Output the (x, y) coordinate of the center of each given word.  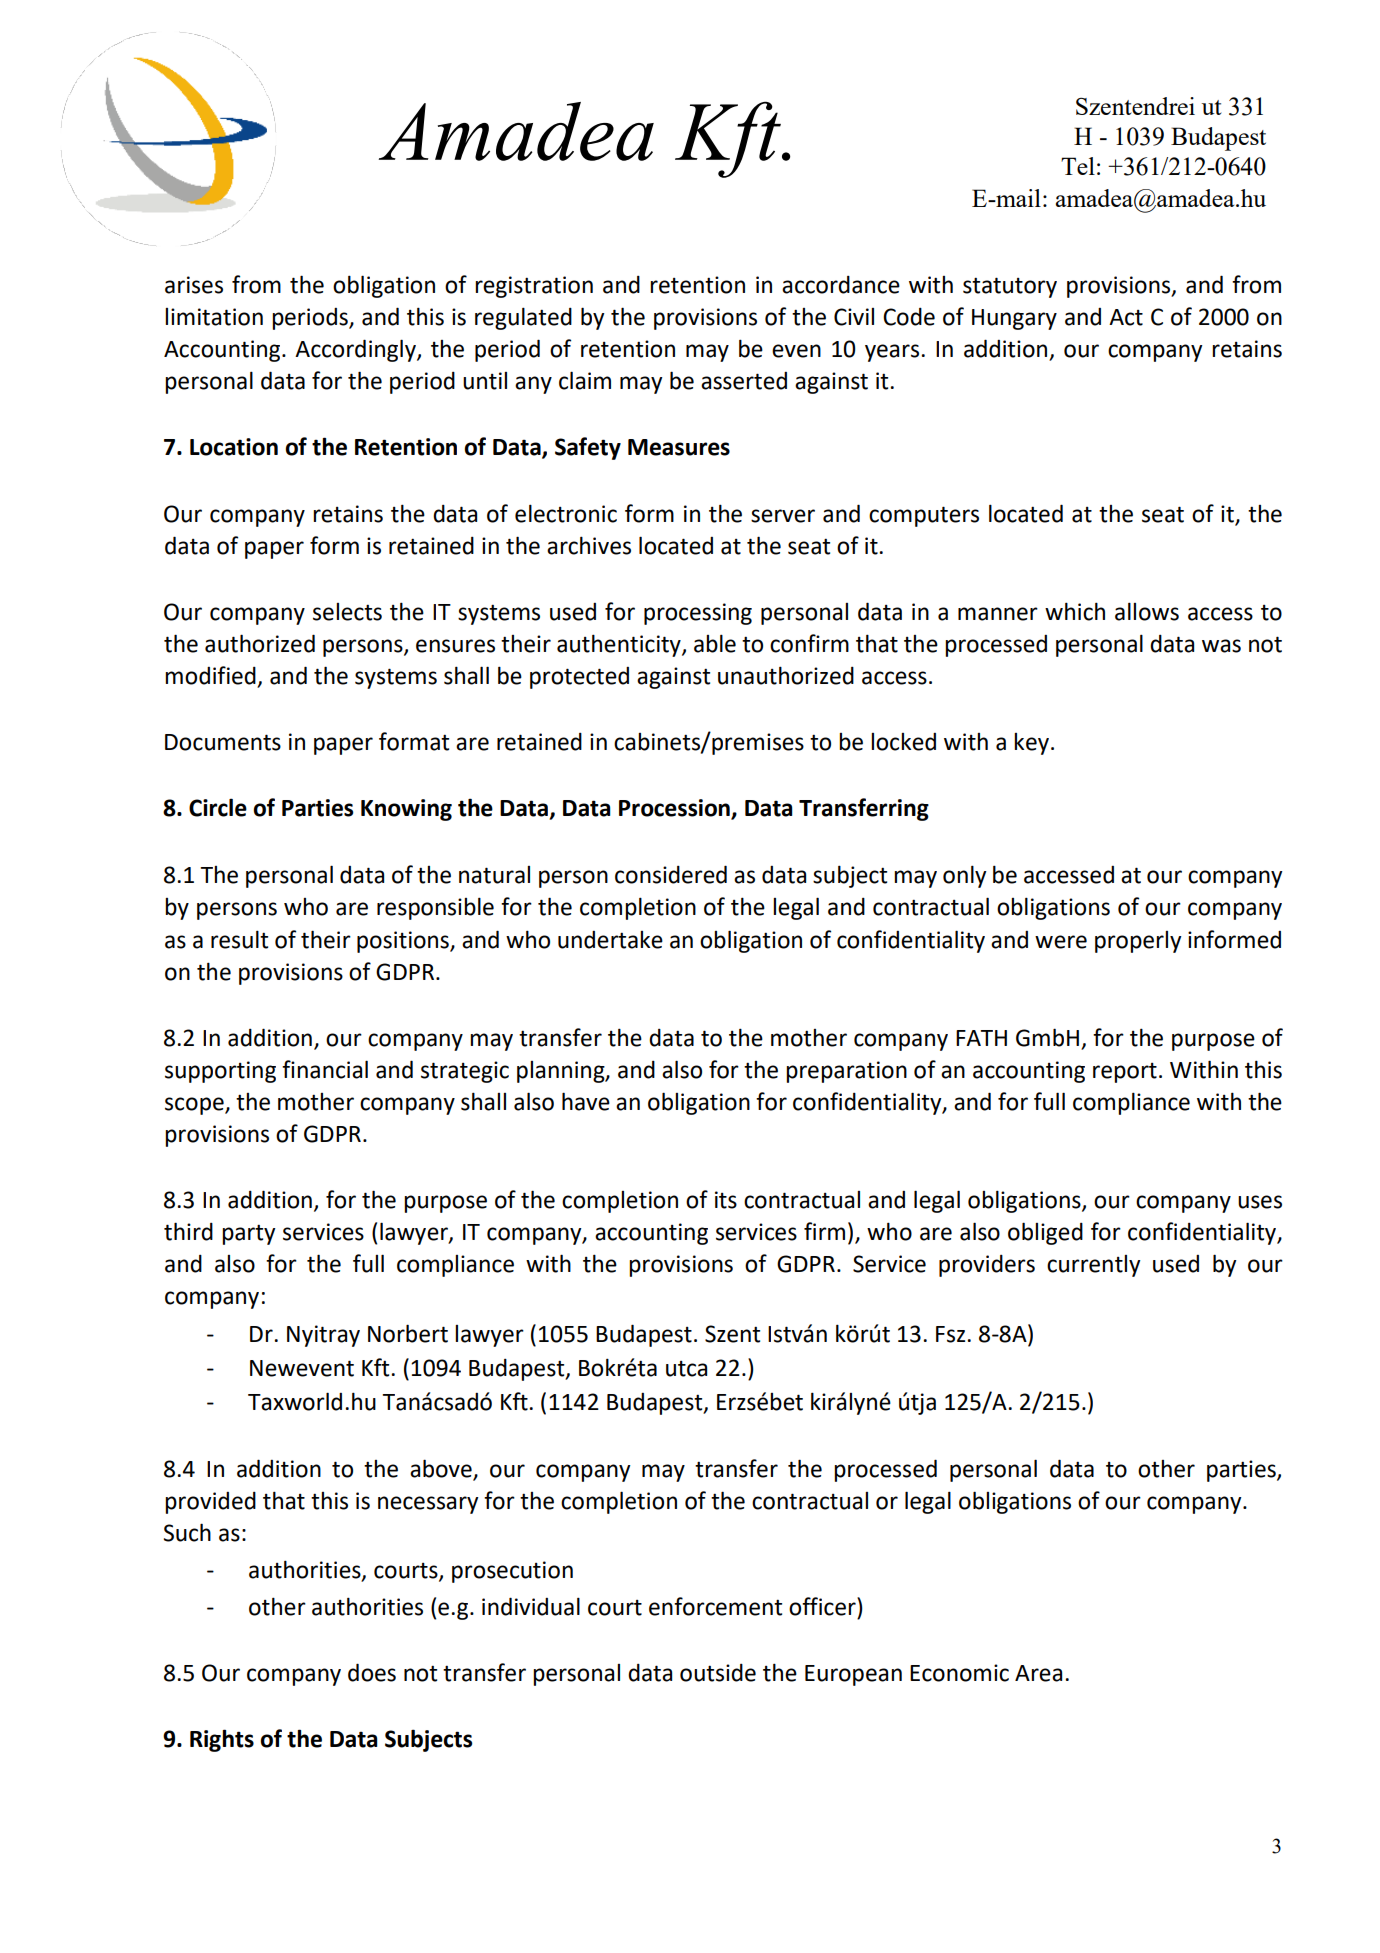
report (1125, 1073)
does (372, 1672)
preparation (846, 1072)
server (783, 516)
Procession (675, 809)
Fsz (952, 1334)
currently (1093, 1266)
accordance (841, 285)
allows (1147, 611)
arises (194, 285)
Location (234, 447)
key (1031, 744)
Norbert (408, 1333)
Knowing (406, 810)
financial (325, 1069)
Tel (1078, 166)
